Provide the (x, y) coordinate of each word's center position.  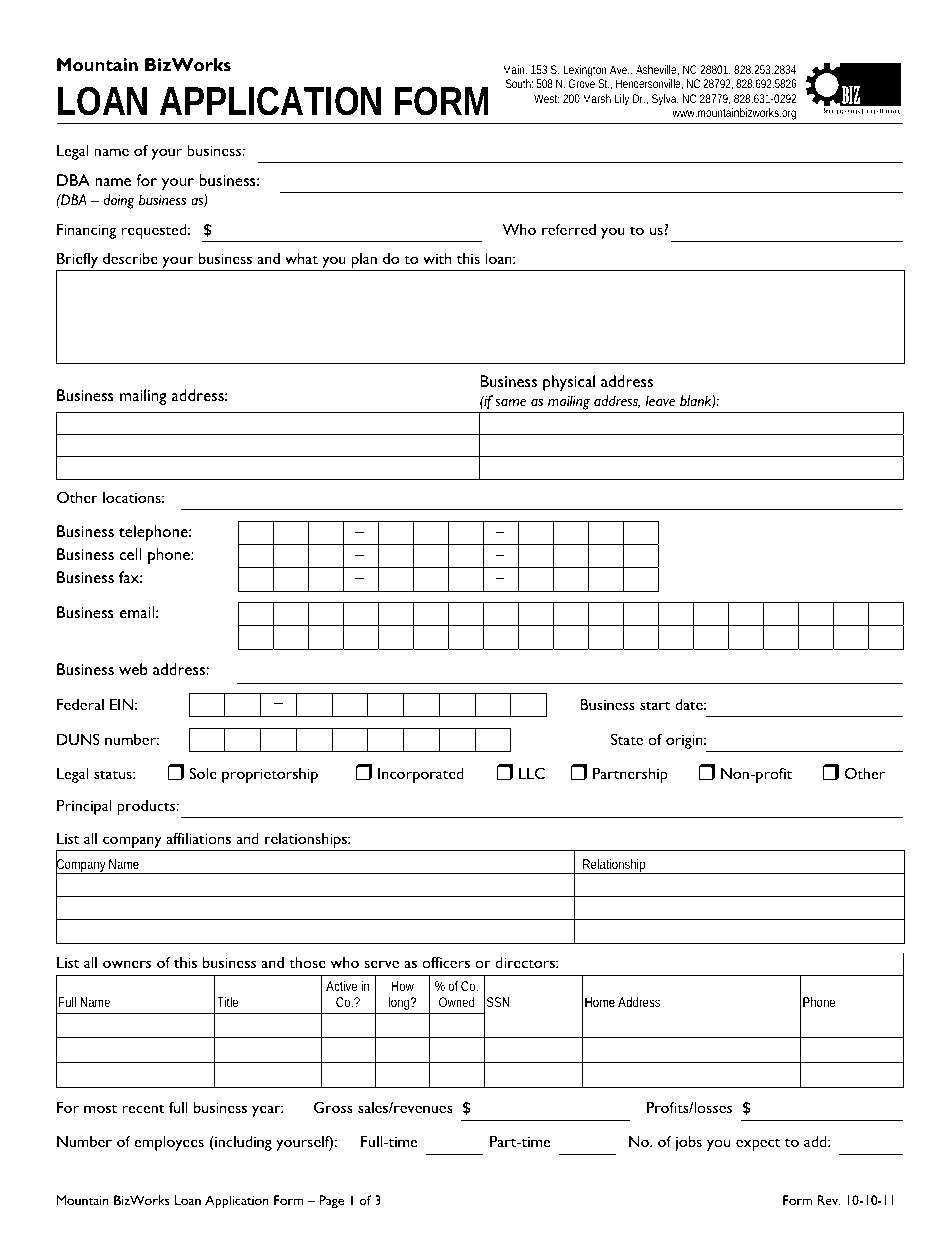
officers (446, 962)
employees (169, 1143)
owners (127, 964)
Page (331, 1201)
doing (119, 201)
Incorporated (421, 775)
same (510, 402)
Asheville (657, 70)
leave (660, 400)
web (133, 669)
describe (130, 258)
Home (600, 1002)
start (655, 705)
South (519, 83)
